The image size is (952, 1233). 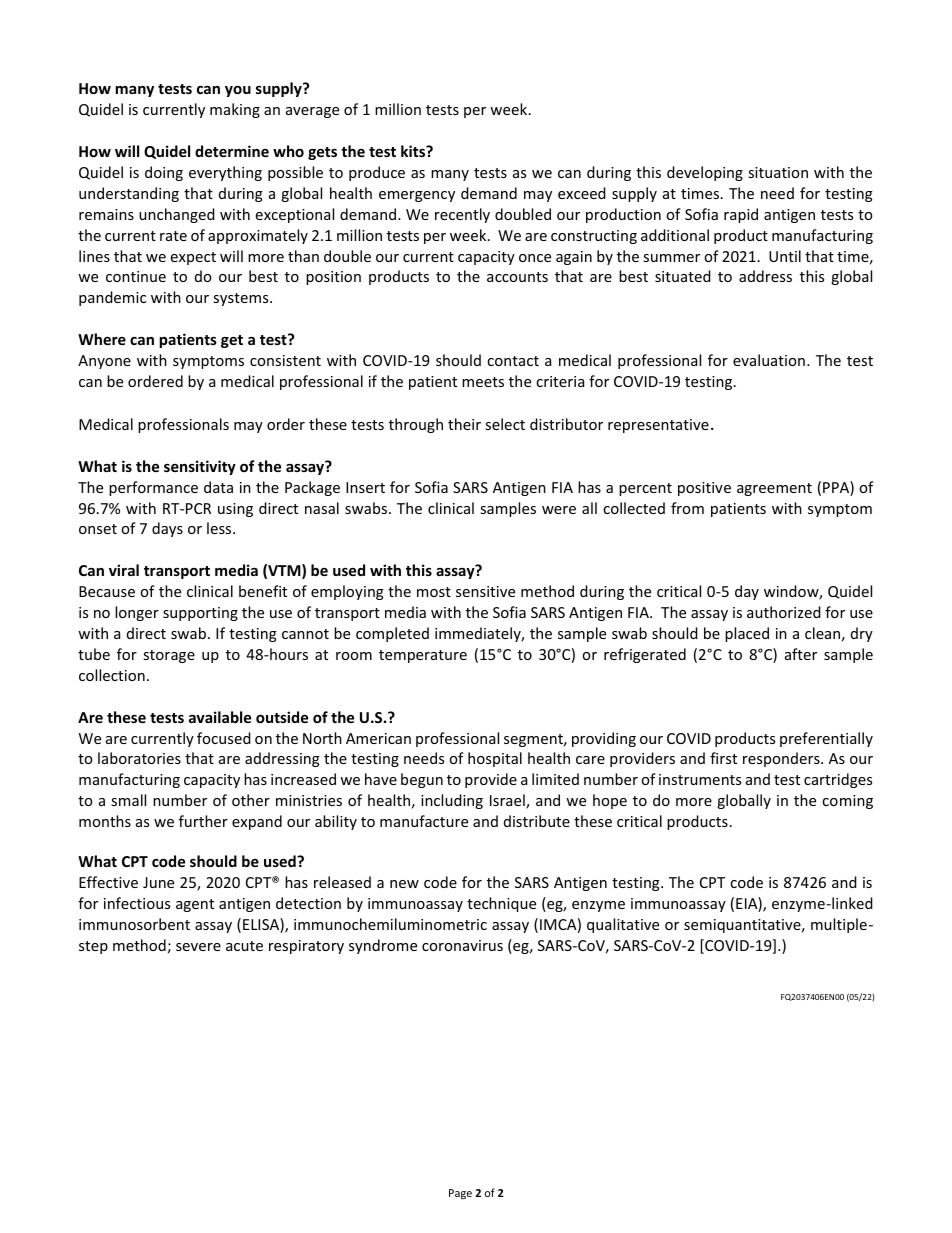 I want to click on evaluation, so click(x=769, y=360).
